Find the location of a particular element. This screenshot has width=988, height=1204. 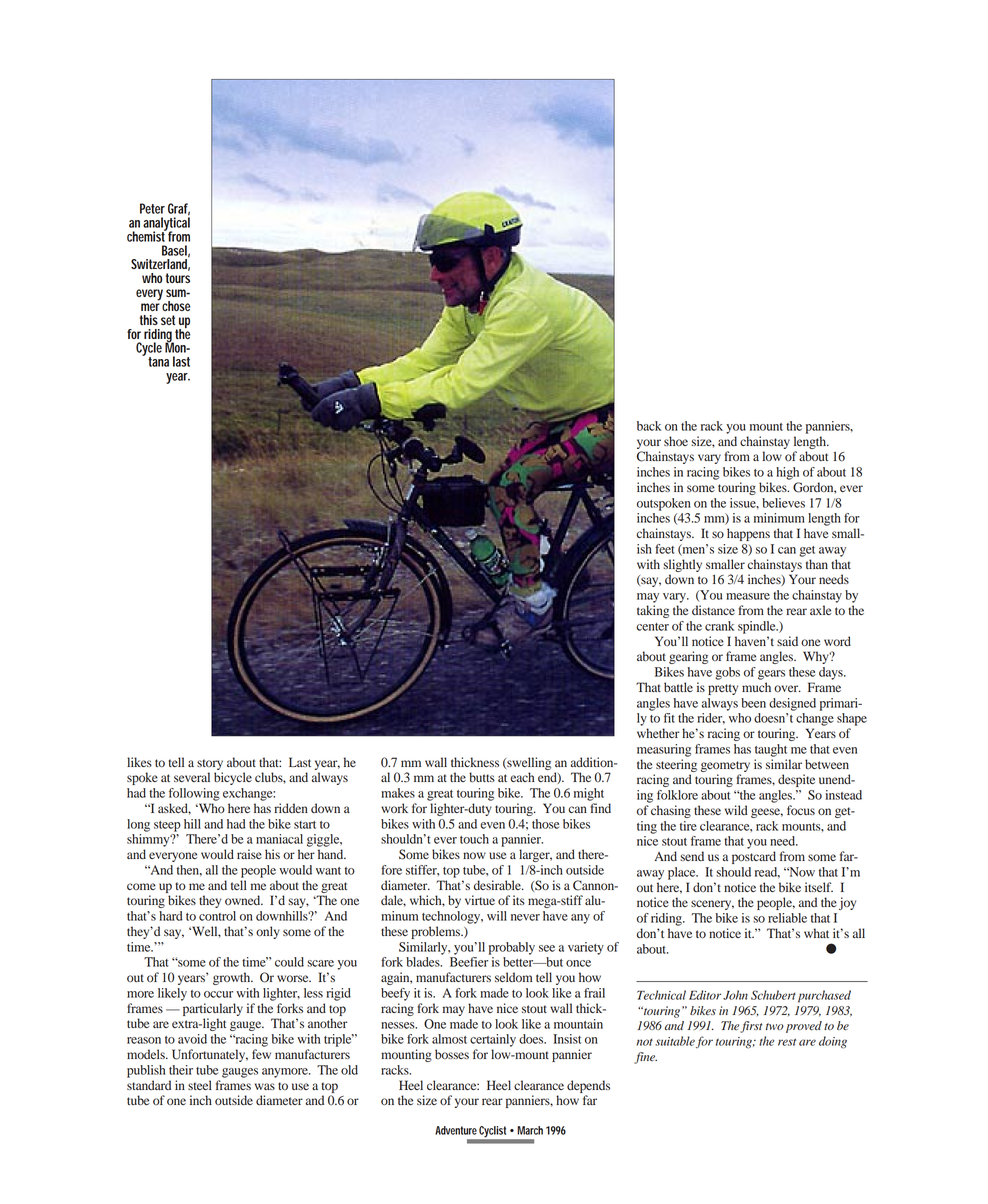

despite is located at coordinates (796, 780).
